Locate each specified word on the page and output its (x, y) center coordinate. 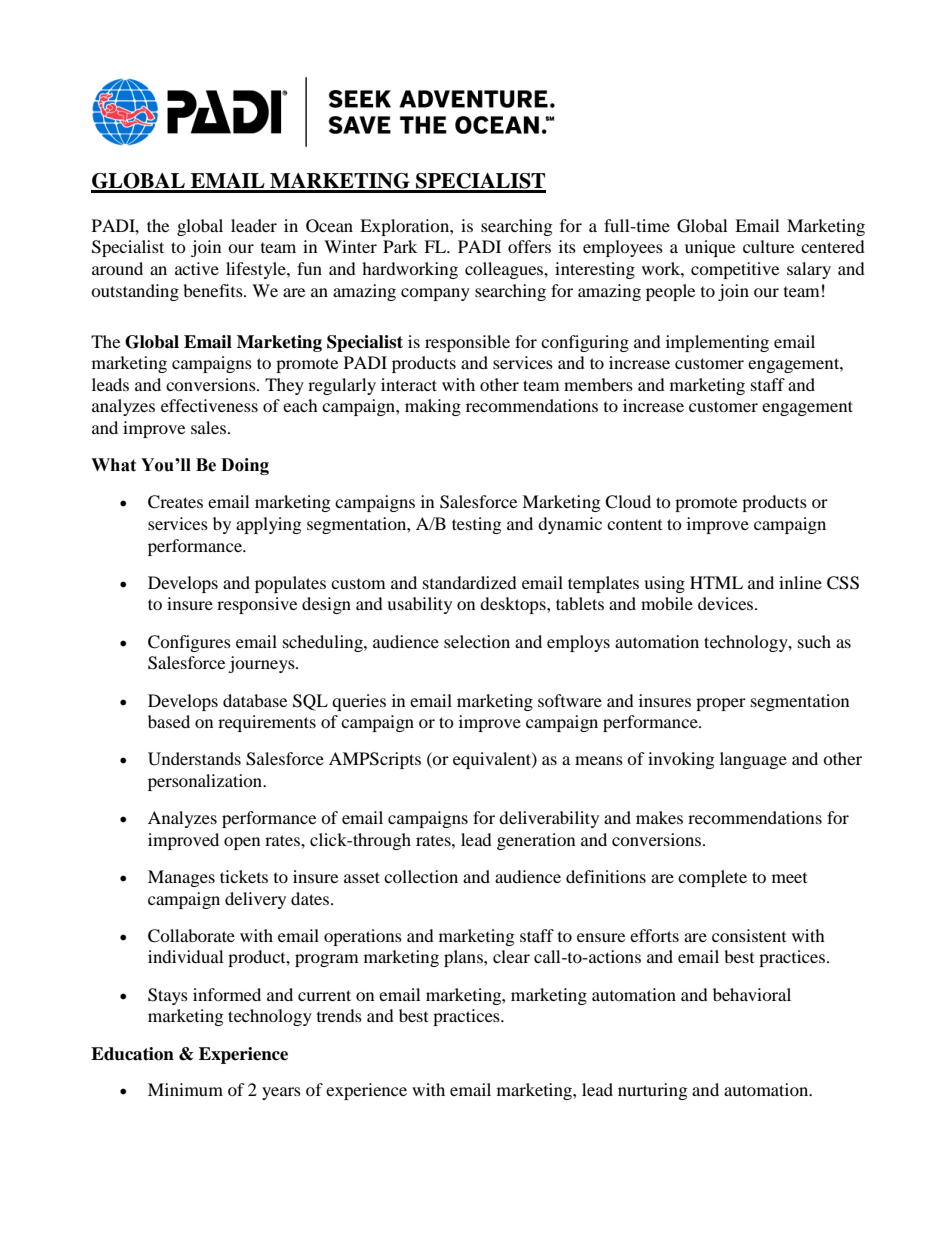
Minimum (185, 1089)
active (197, 268)
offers (529, 246)
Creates (175, 502)
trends (339, 1015)
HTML (716, 582)
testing (476, 525)
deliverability (549, 819)
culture (768, 246)
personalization (206, 782)
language (753, 760)
